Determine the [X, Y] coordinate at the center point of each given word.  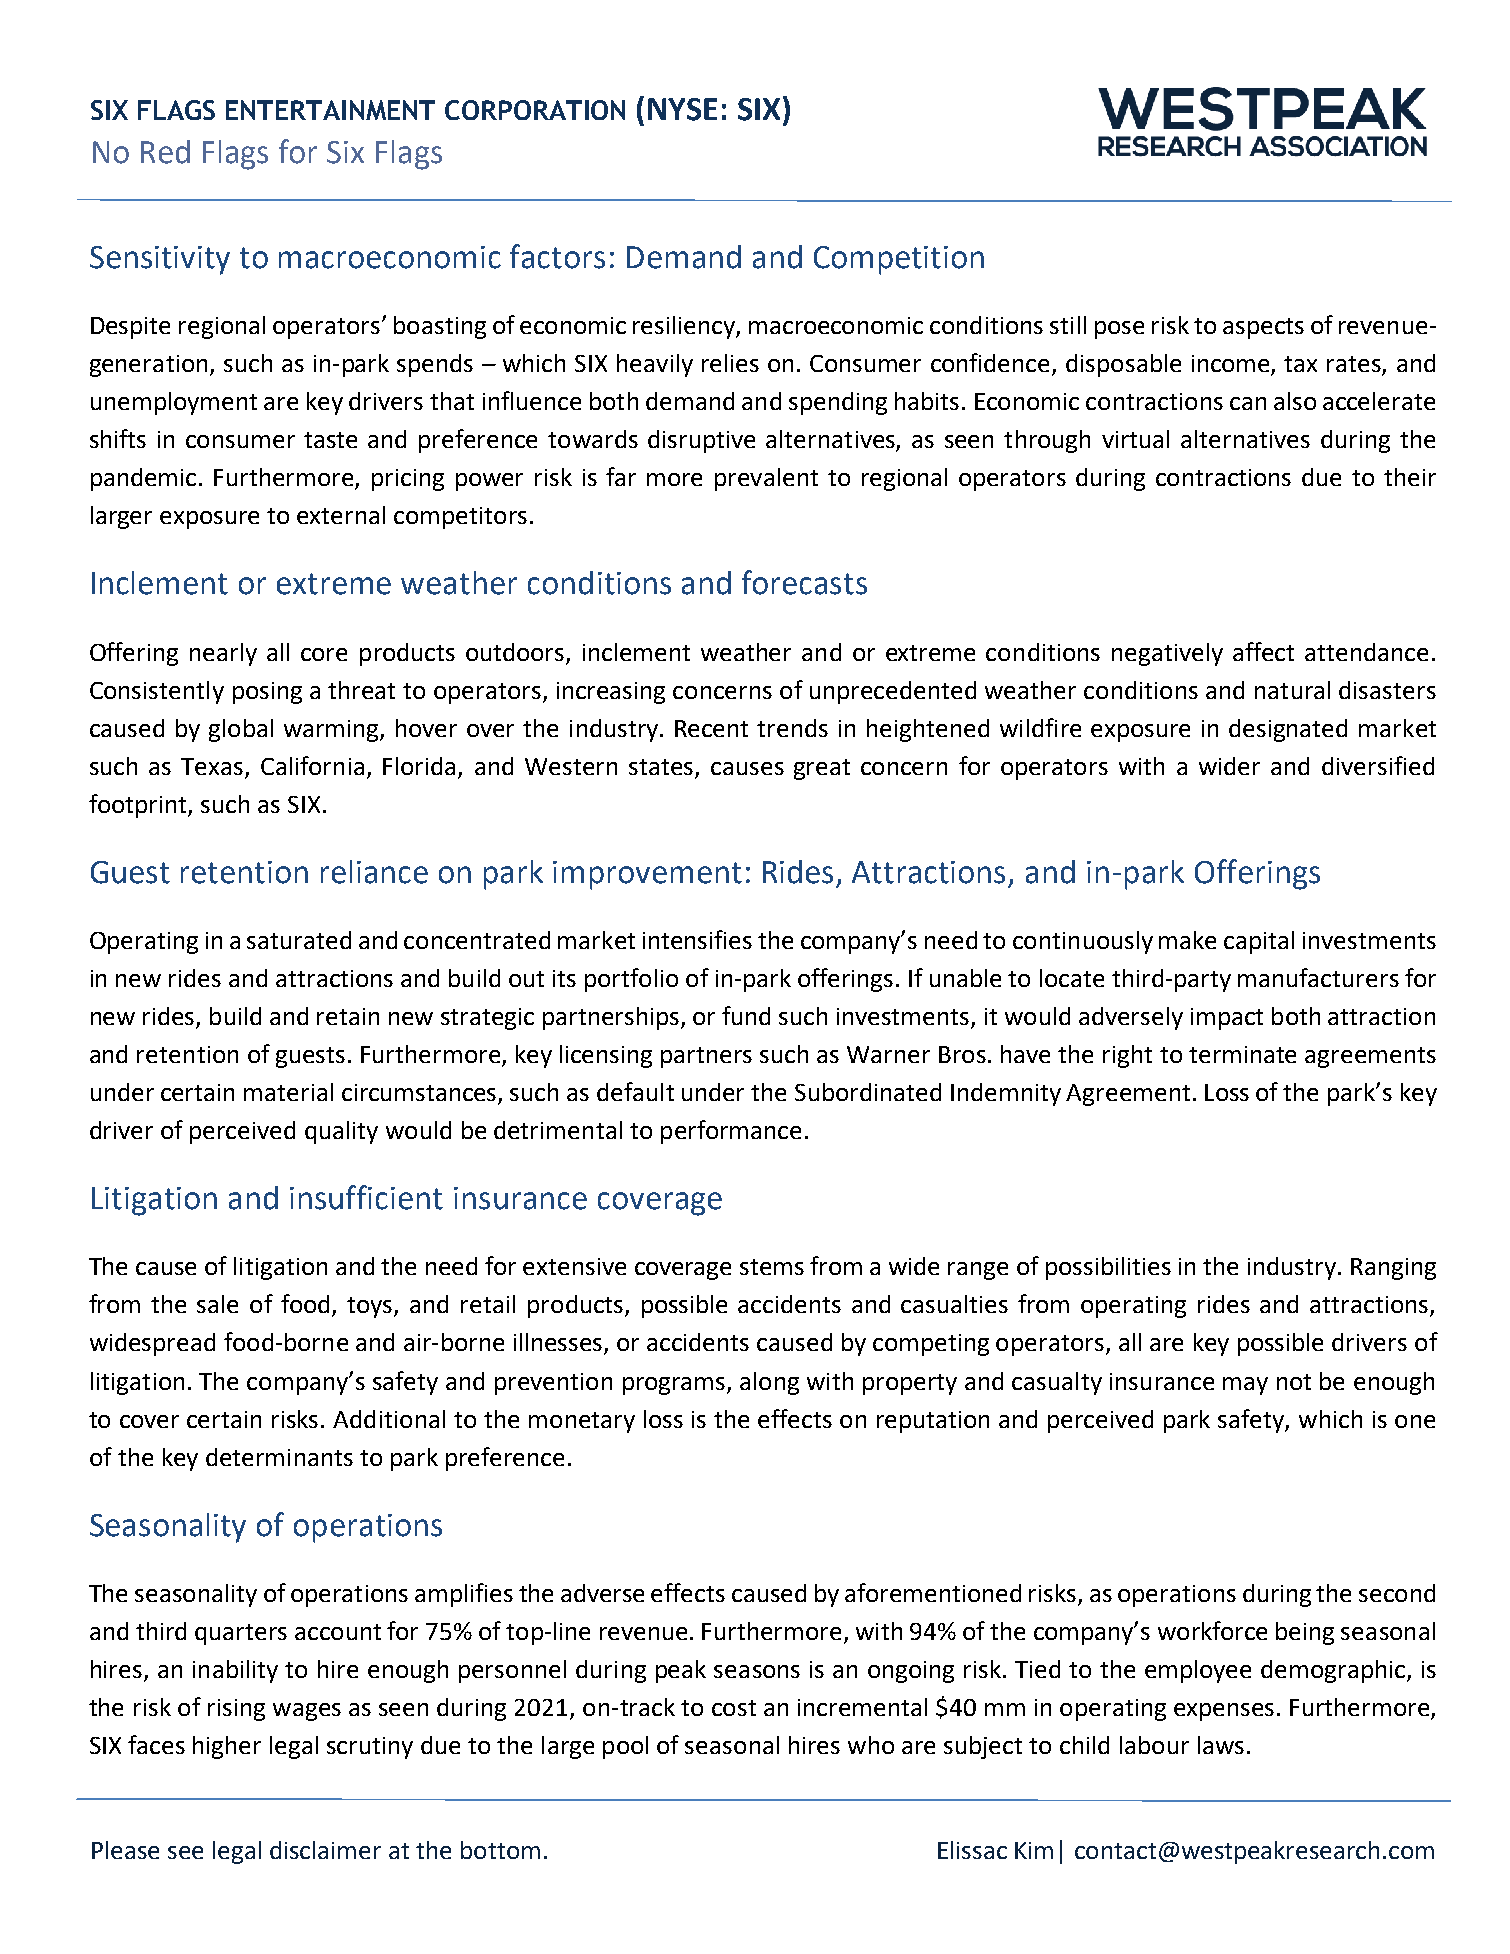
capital [1259, 942]
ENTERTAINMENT [330, 110]
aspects [1263, 328]
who [871, 1745]
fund [746, 1015]
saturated [299, 940]
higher [227, 1747]
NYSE [682, 109]
